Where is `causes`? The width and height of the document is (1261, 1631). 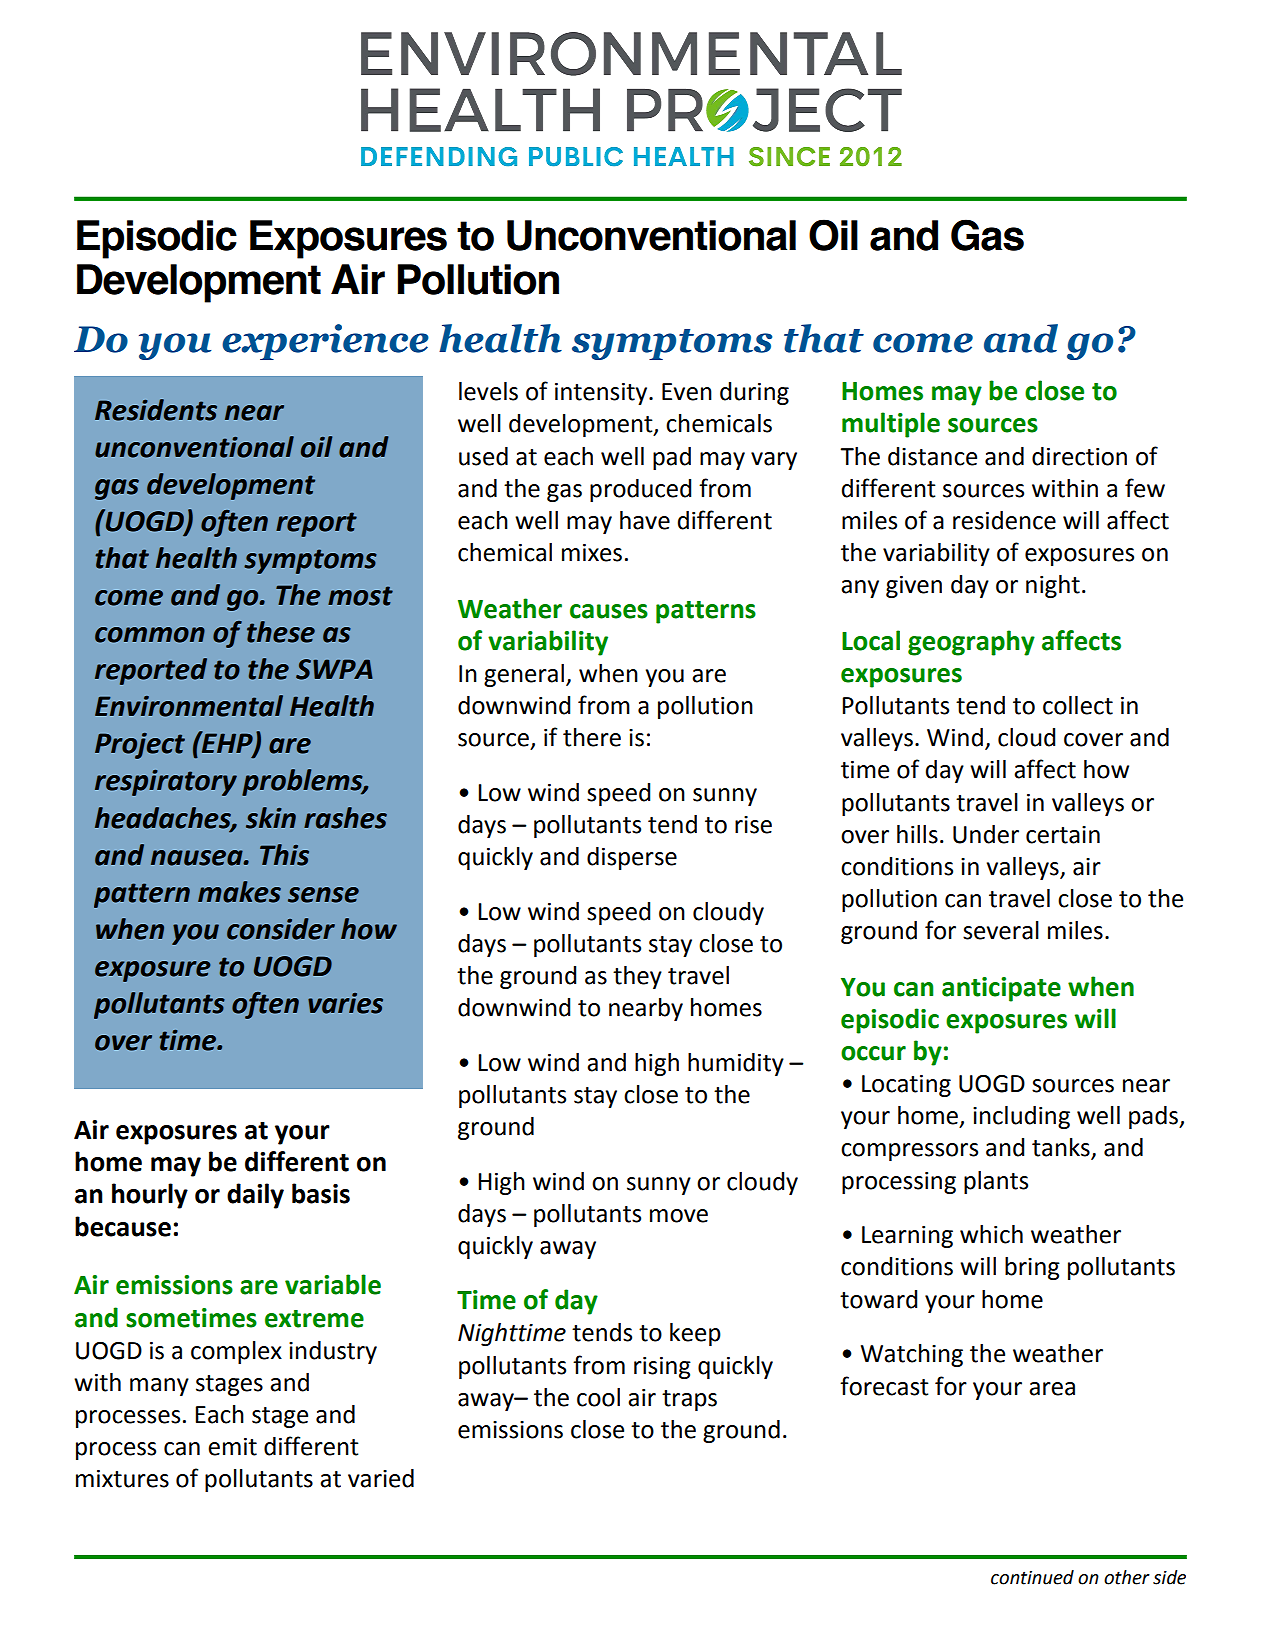
causes is located at coordinates (609, 611).
